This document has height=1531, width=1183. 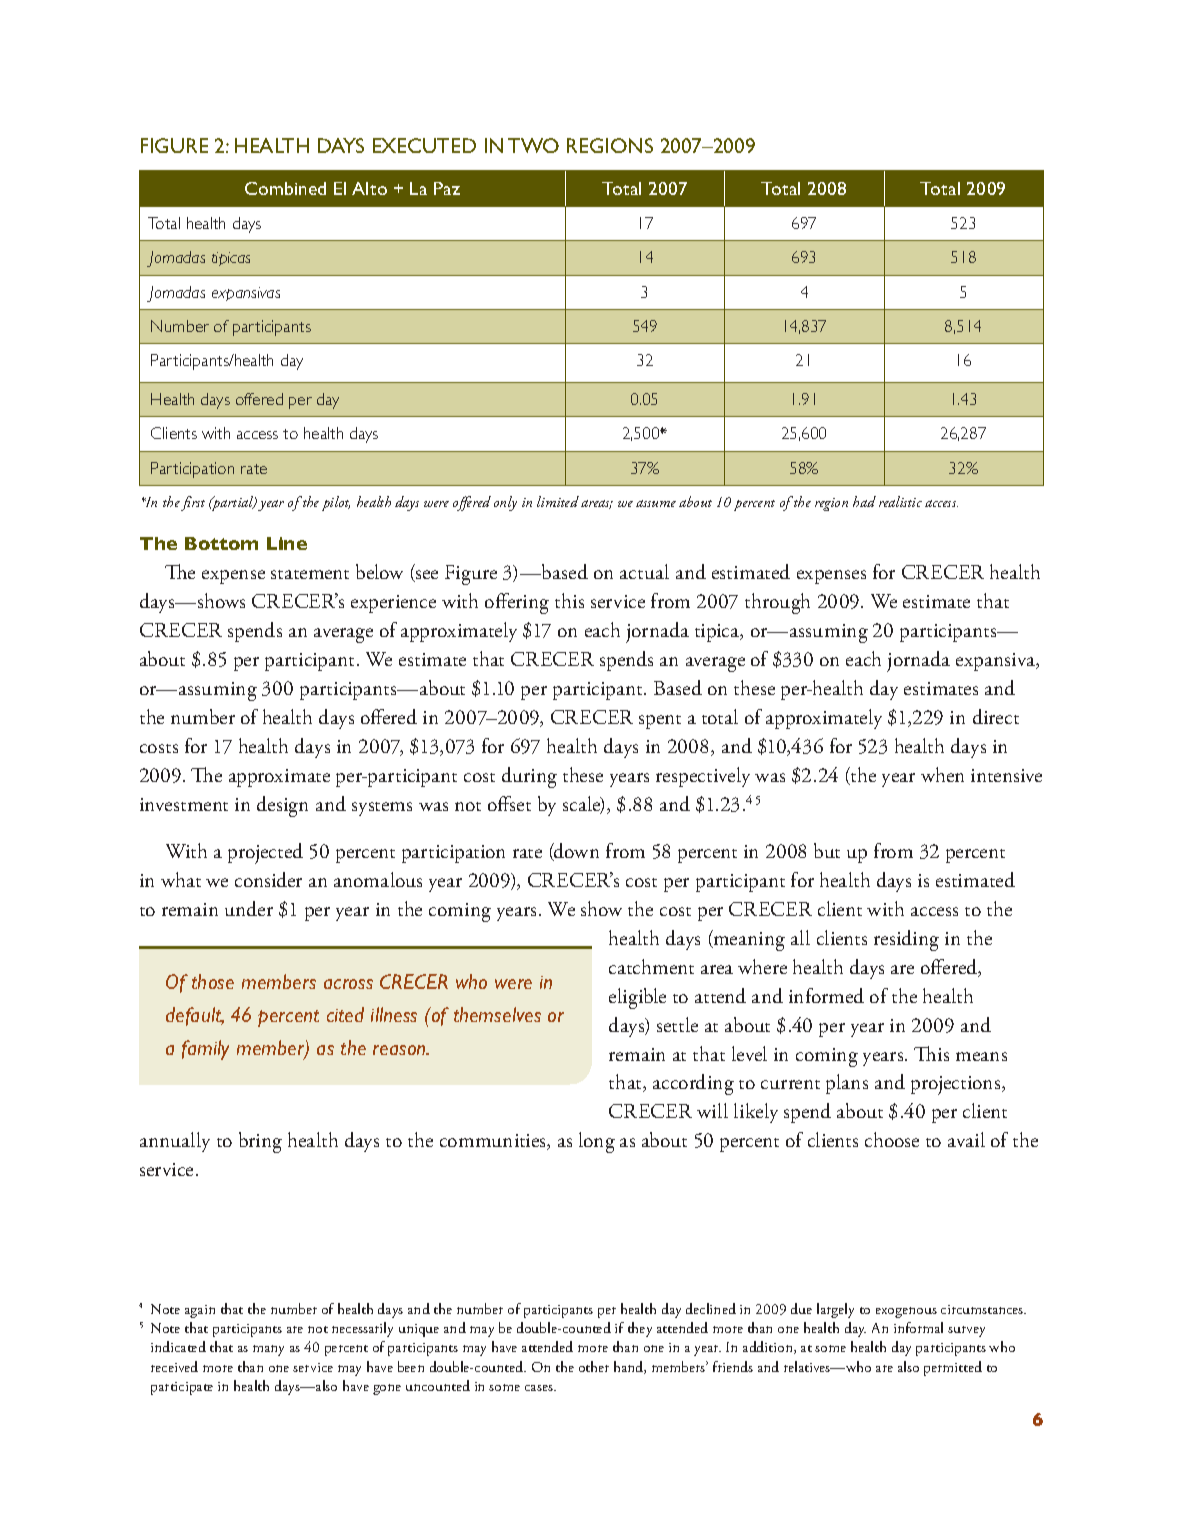 I want to click on family, so click(x=205, y=1050).
